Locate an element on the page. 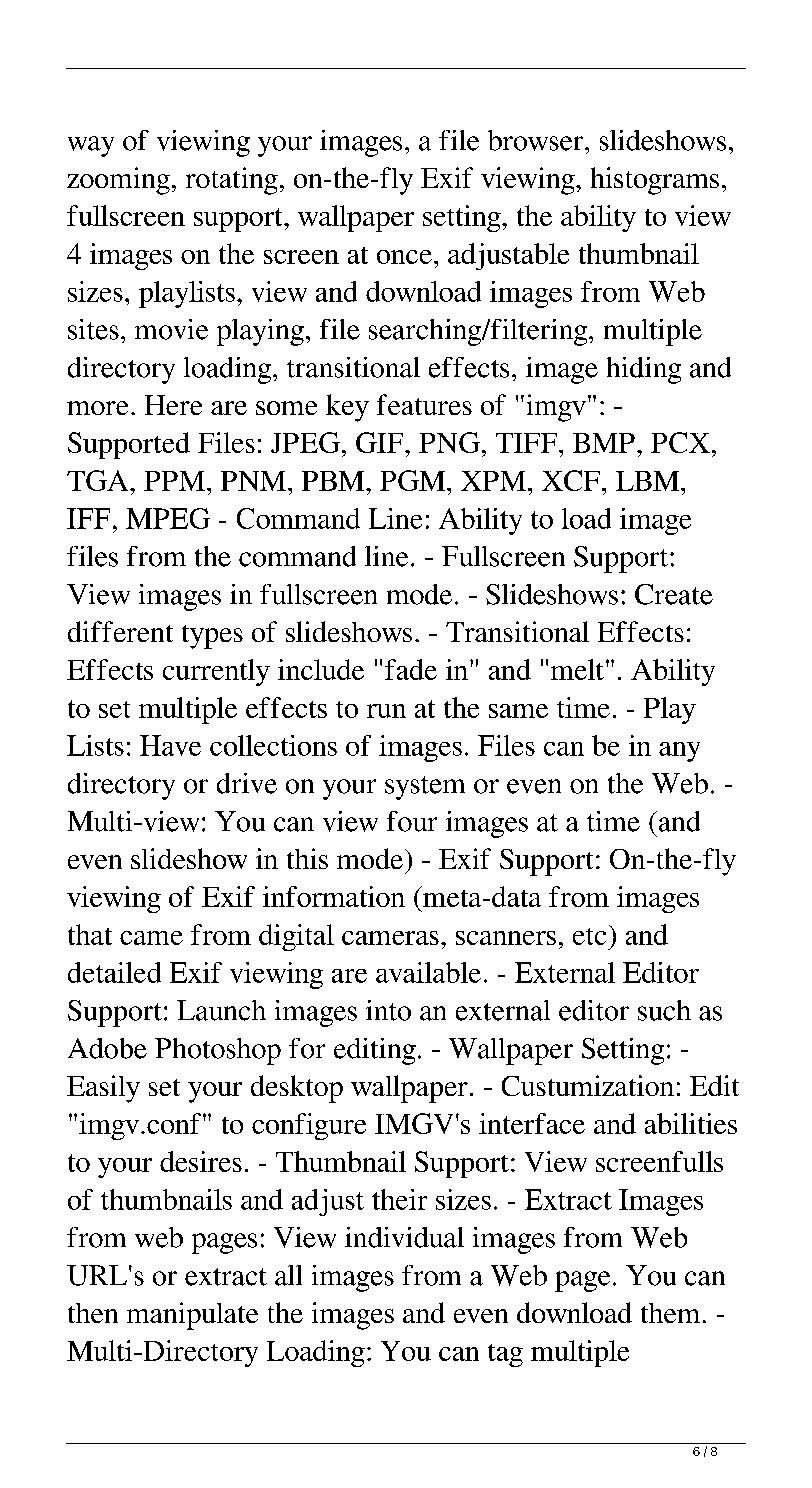 The height and width of the page is (1488, 812). manipulate is located at coordinates (192, 1316).
